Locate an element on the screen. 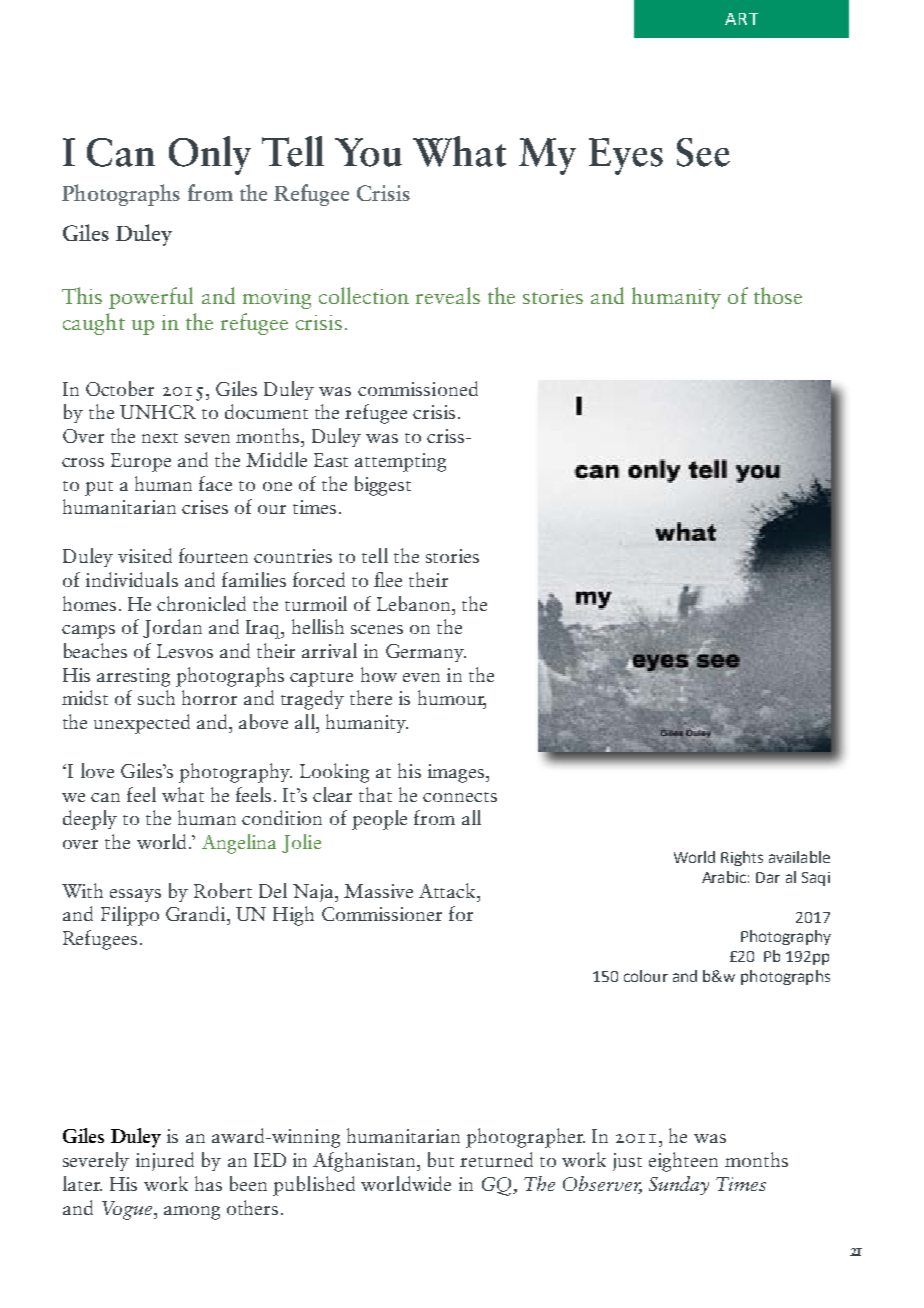  Attack is located at coordinates (448, 890).
